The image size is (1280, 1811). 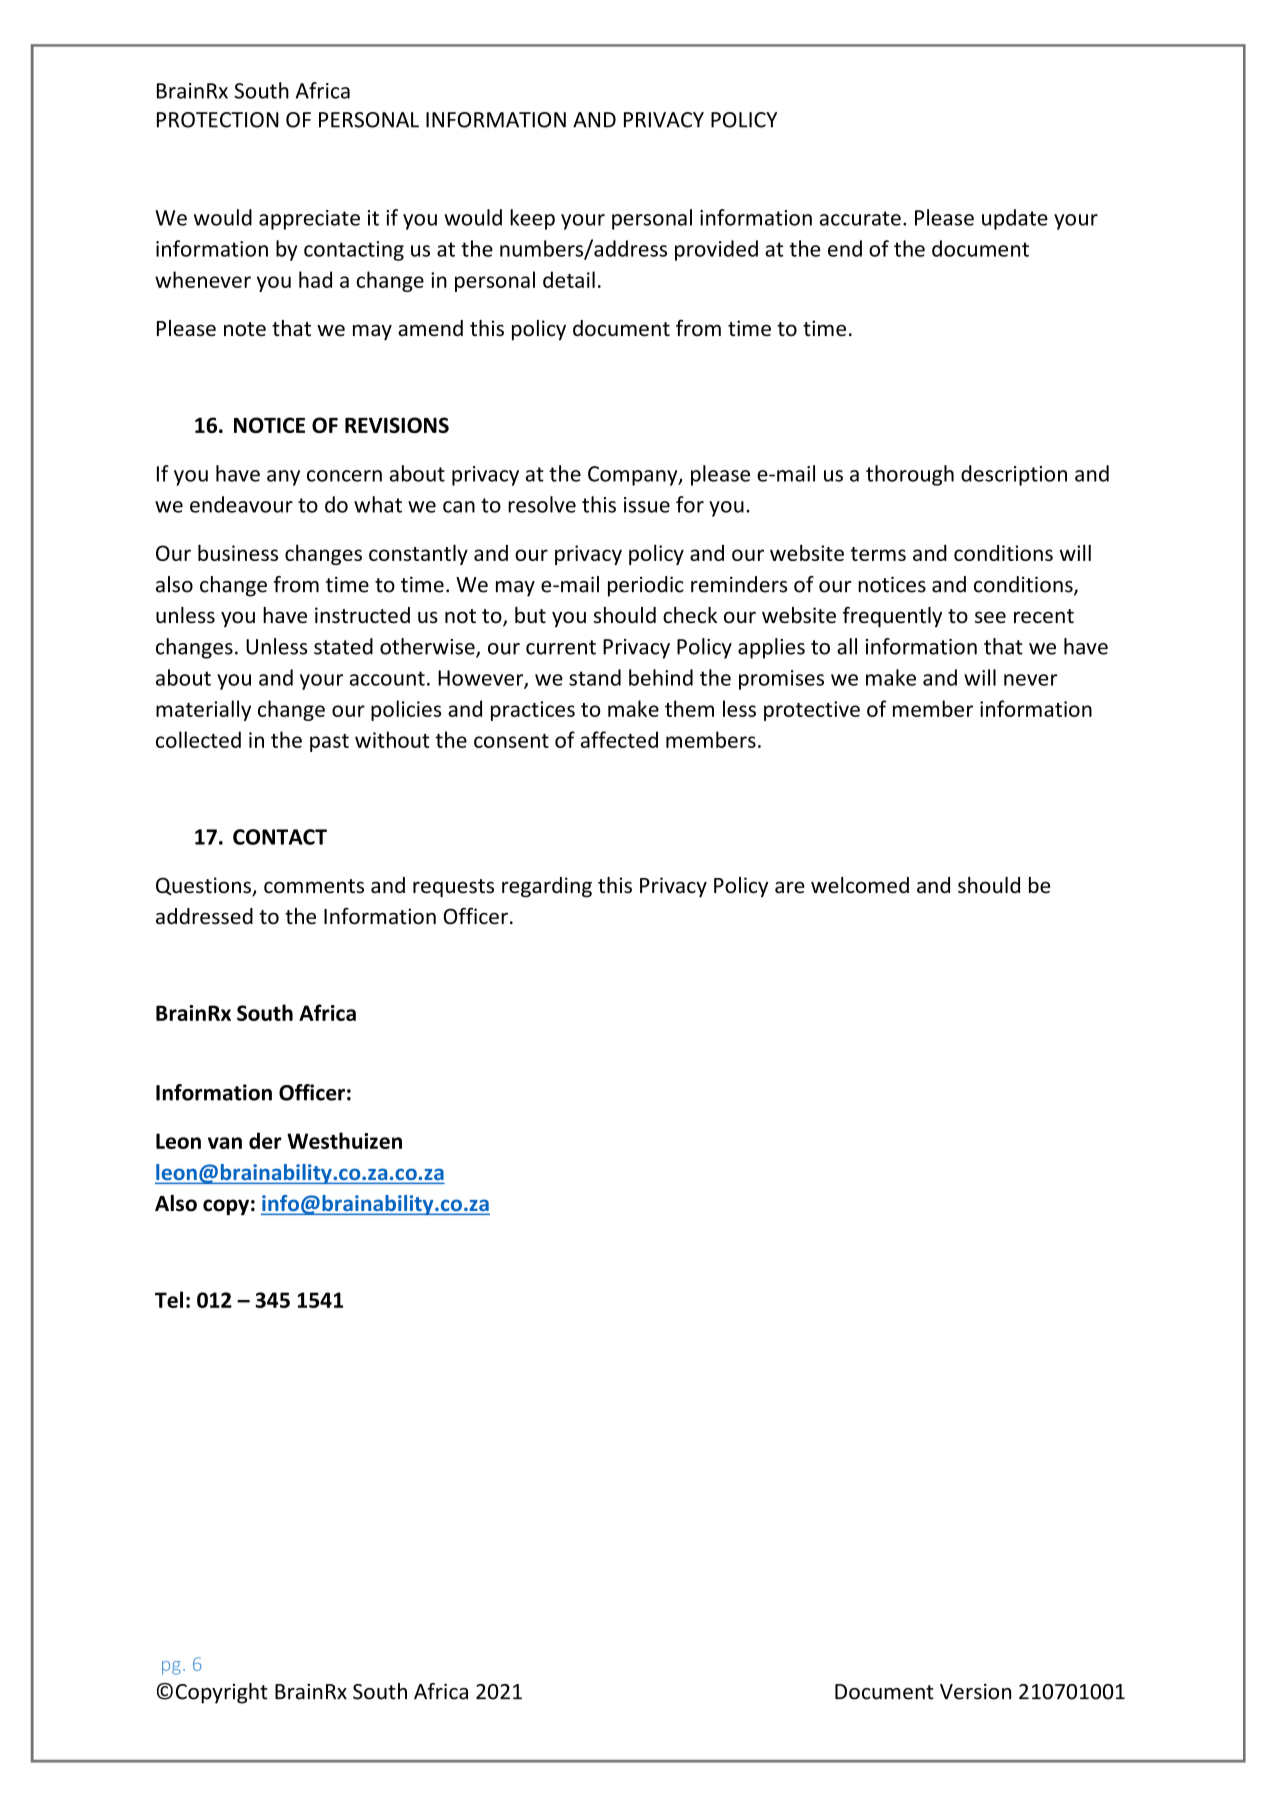 What do you see at coordinates (1015, 219) in the image?
I see `update` at bounding box center [1015, 219].
